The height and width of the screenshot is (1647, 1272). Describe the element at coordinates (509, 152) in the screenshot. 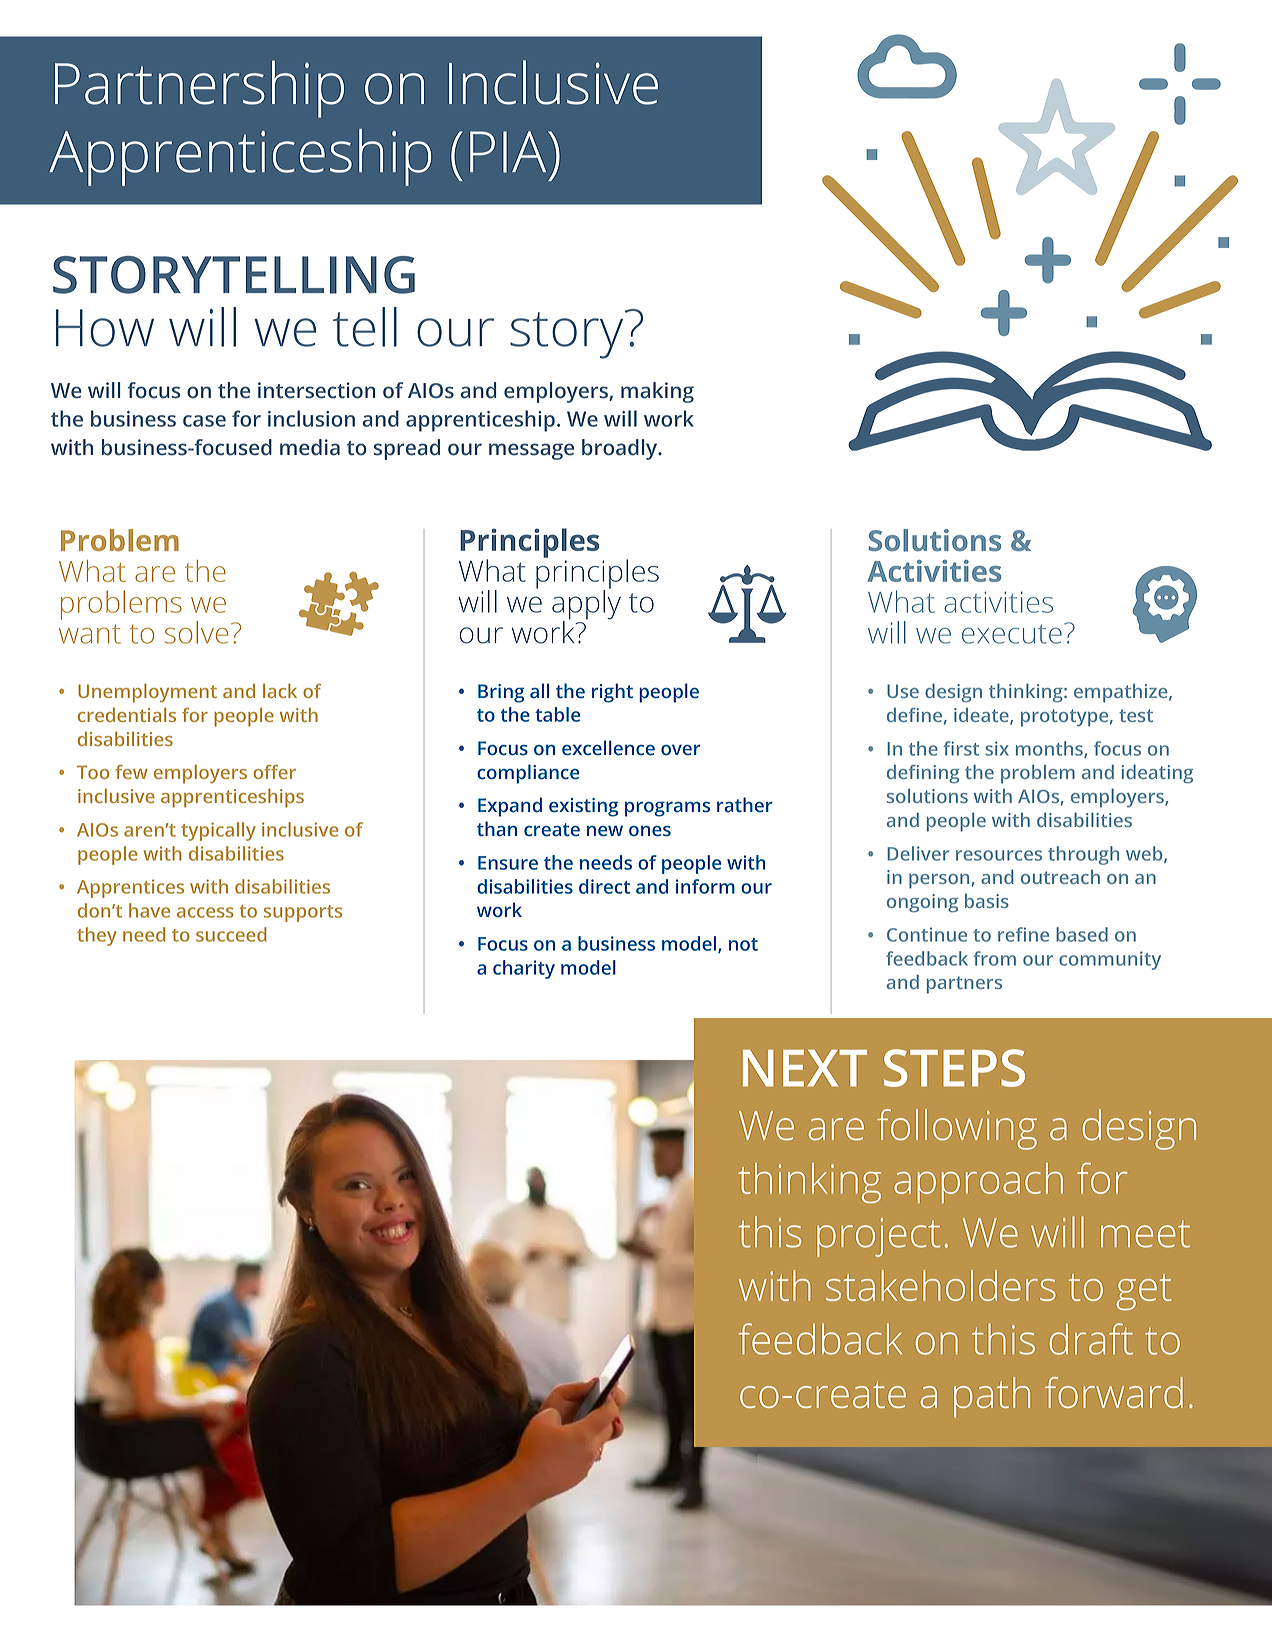

I see `PIA` at that location.
